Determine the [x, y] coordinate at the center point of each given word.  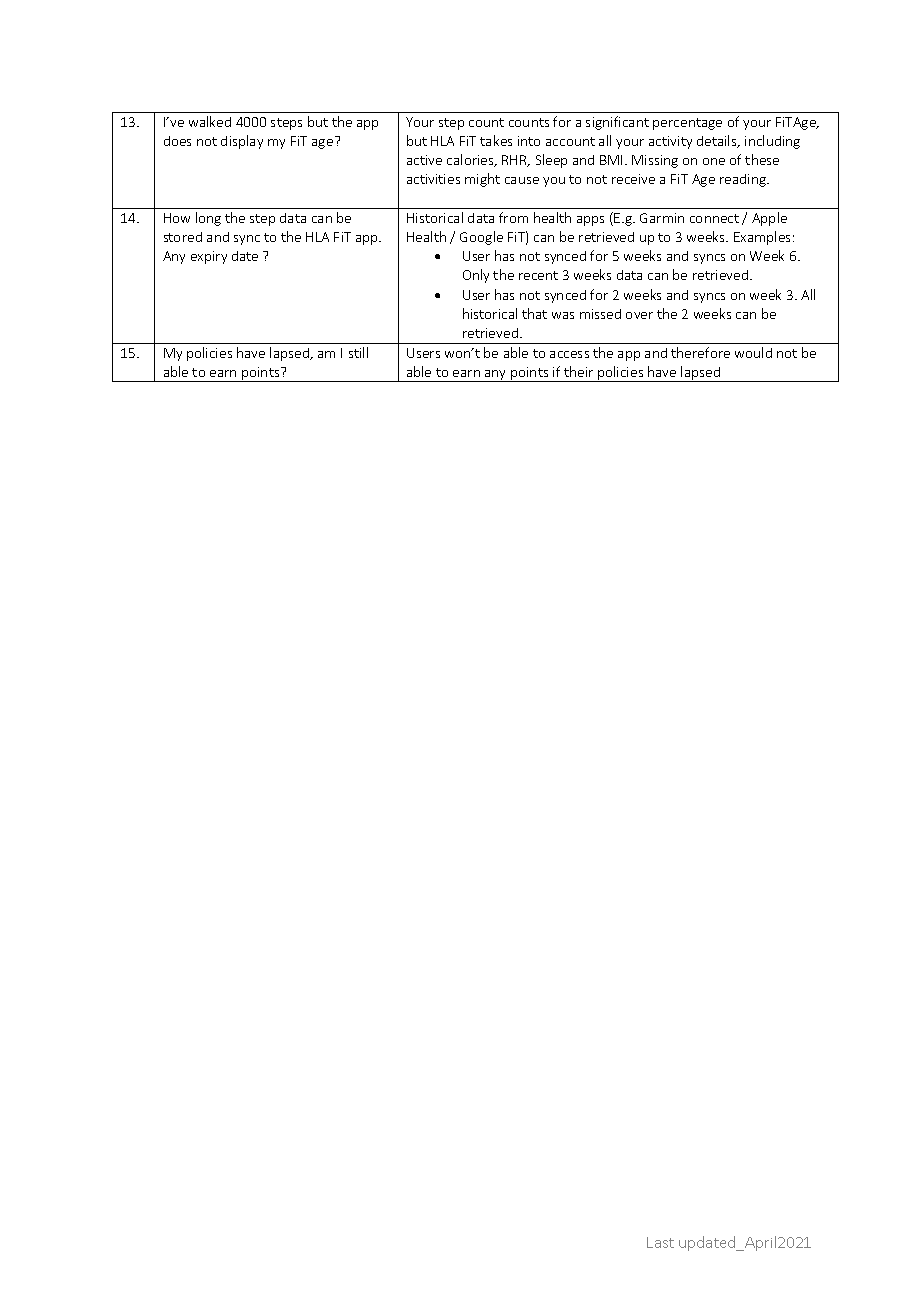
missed [600, 314]
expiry [209, 257]
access [569, 354]
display [242, 142]
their [578, 371]
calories [471, 160]
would [753, 352]
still [358, 352]
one [714, 161]
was [563, 315]
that [534, 313]
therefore [700, 352]
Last [660, 1242]
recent [538, 275]
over [639, 315]
